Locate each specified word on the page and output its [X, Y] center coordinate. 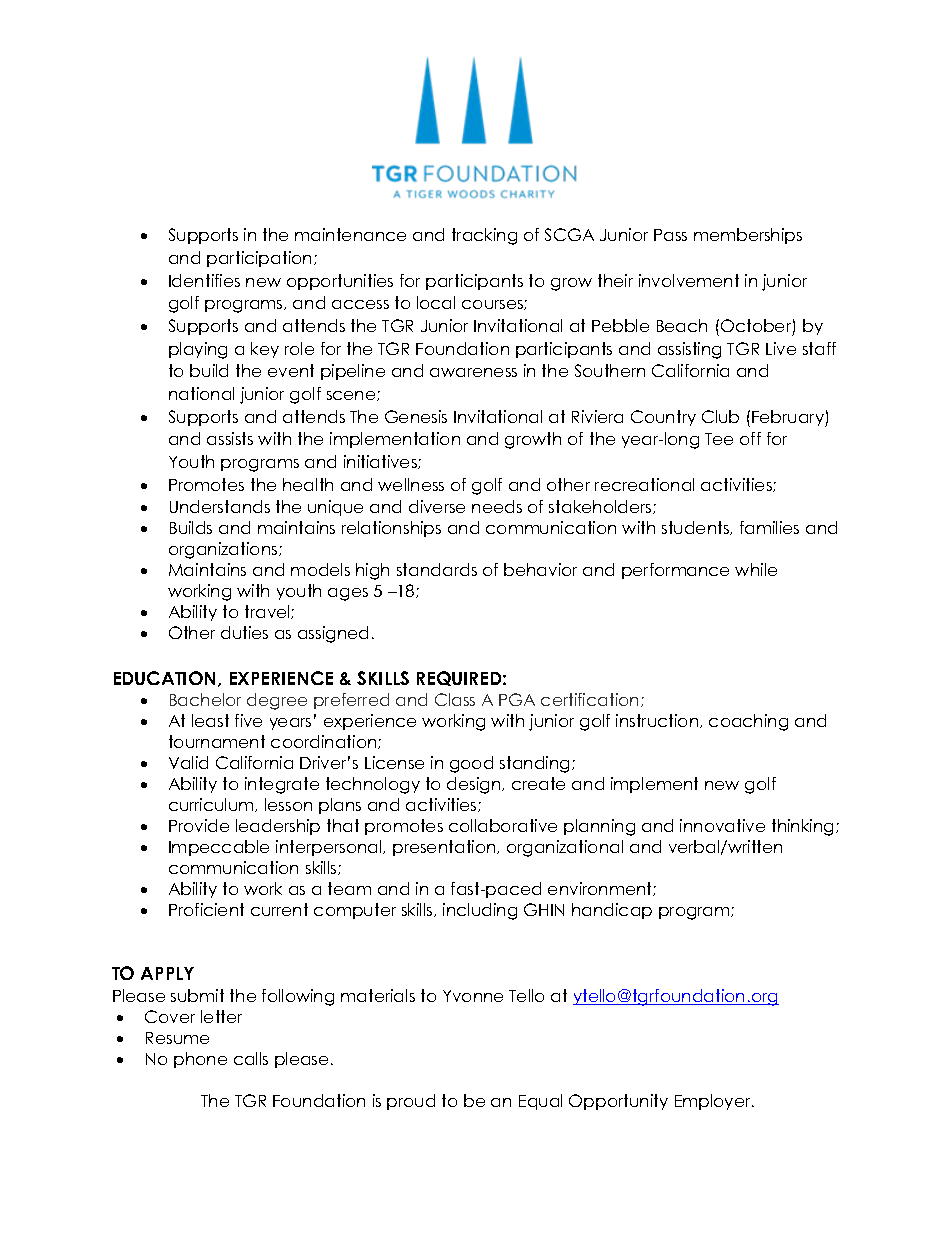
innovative [722, 825]
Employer [714, 1102]
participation [261, 259]
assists [230, 438]
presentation [445, 848]
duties [244, 632]
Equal [540, 1102]
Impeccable [219, 848]
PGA [517, 699]
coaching [748, 722]
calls [251, 1058]
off [750, 438]
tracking [484, 236]
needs [497, 506]
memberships [748, 236]
